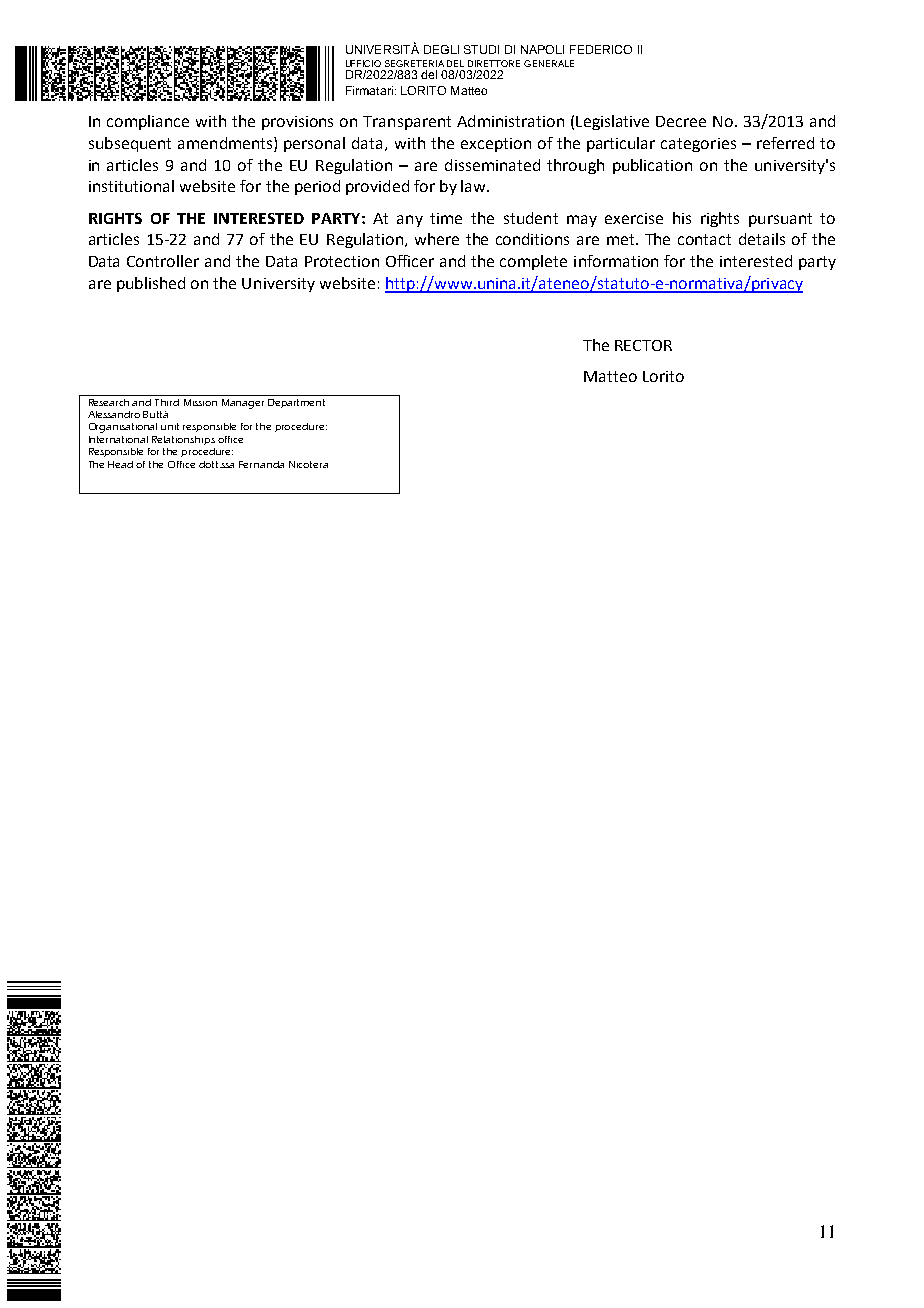 The image size is (924, 1308). Describe the element at coordinates (441, 49) in the screenshot. I see `DEGLI` at that location.
